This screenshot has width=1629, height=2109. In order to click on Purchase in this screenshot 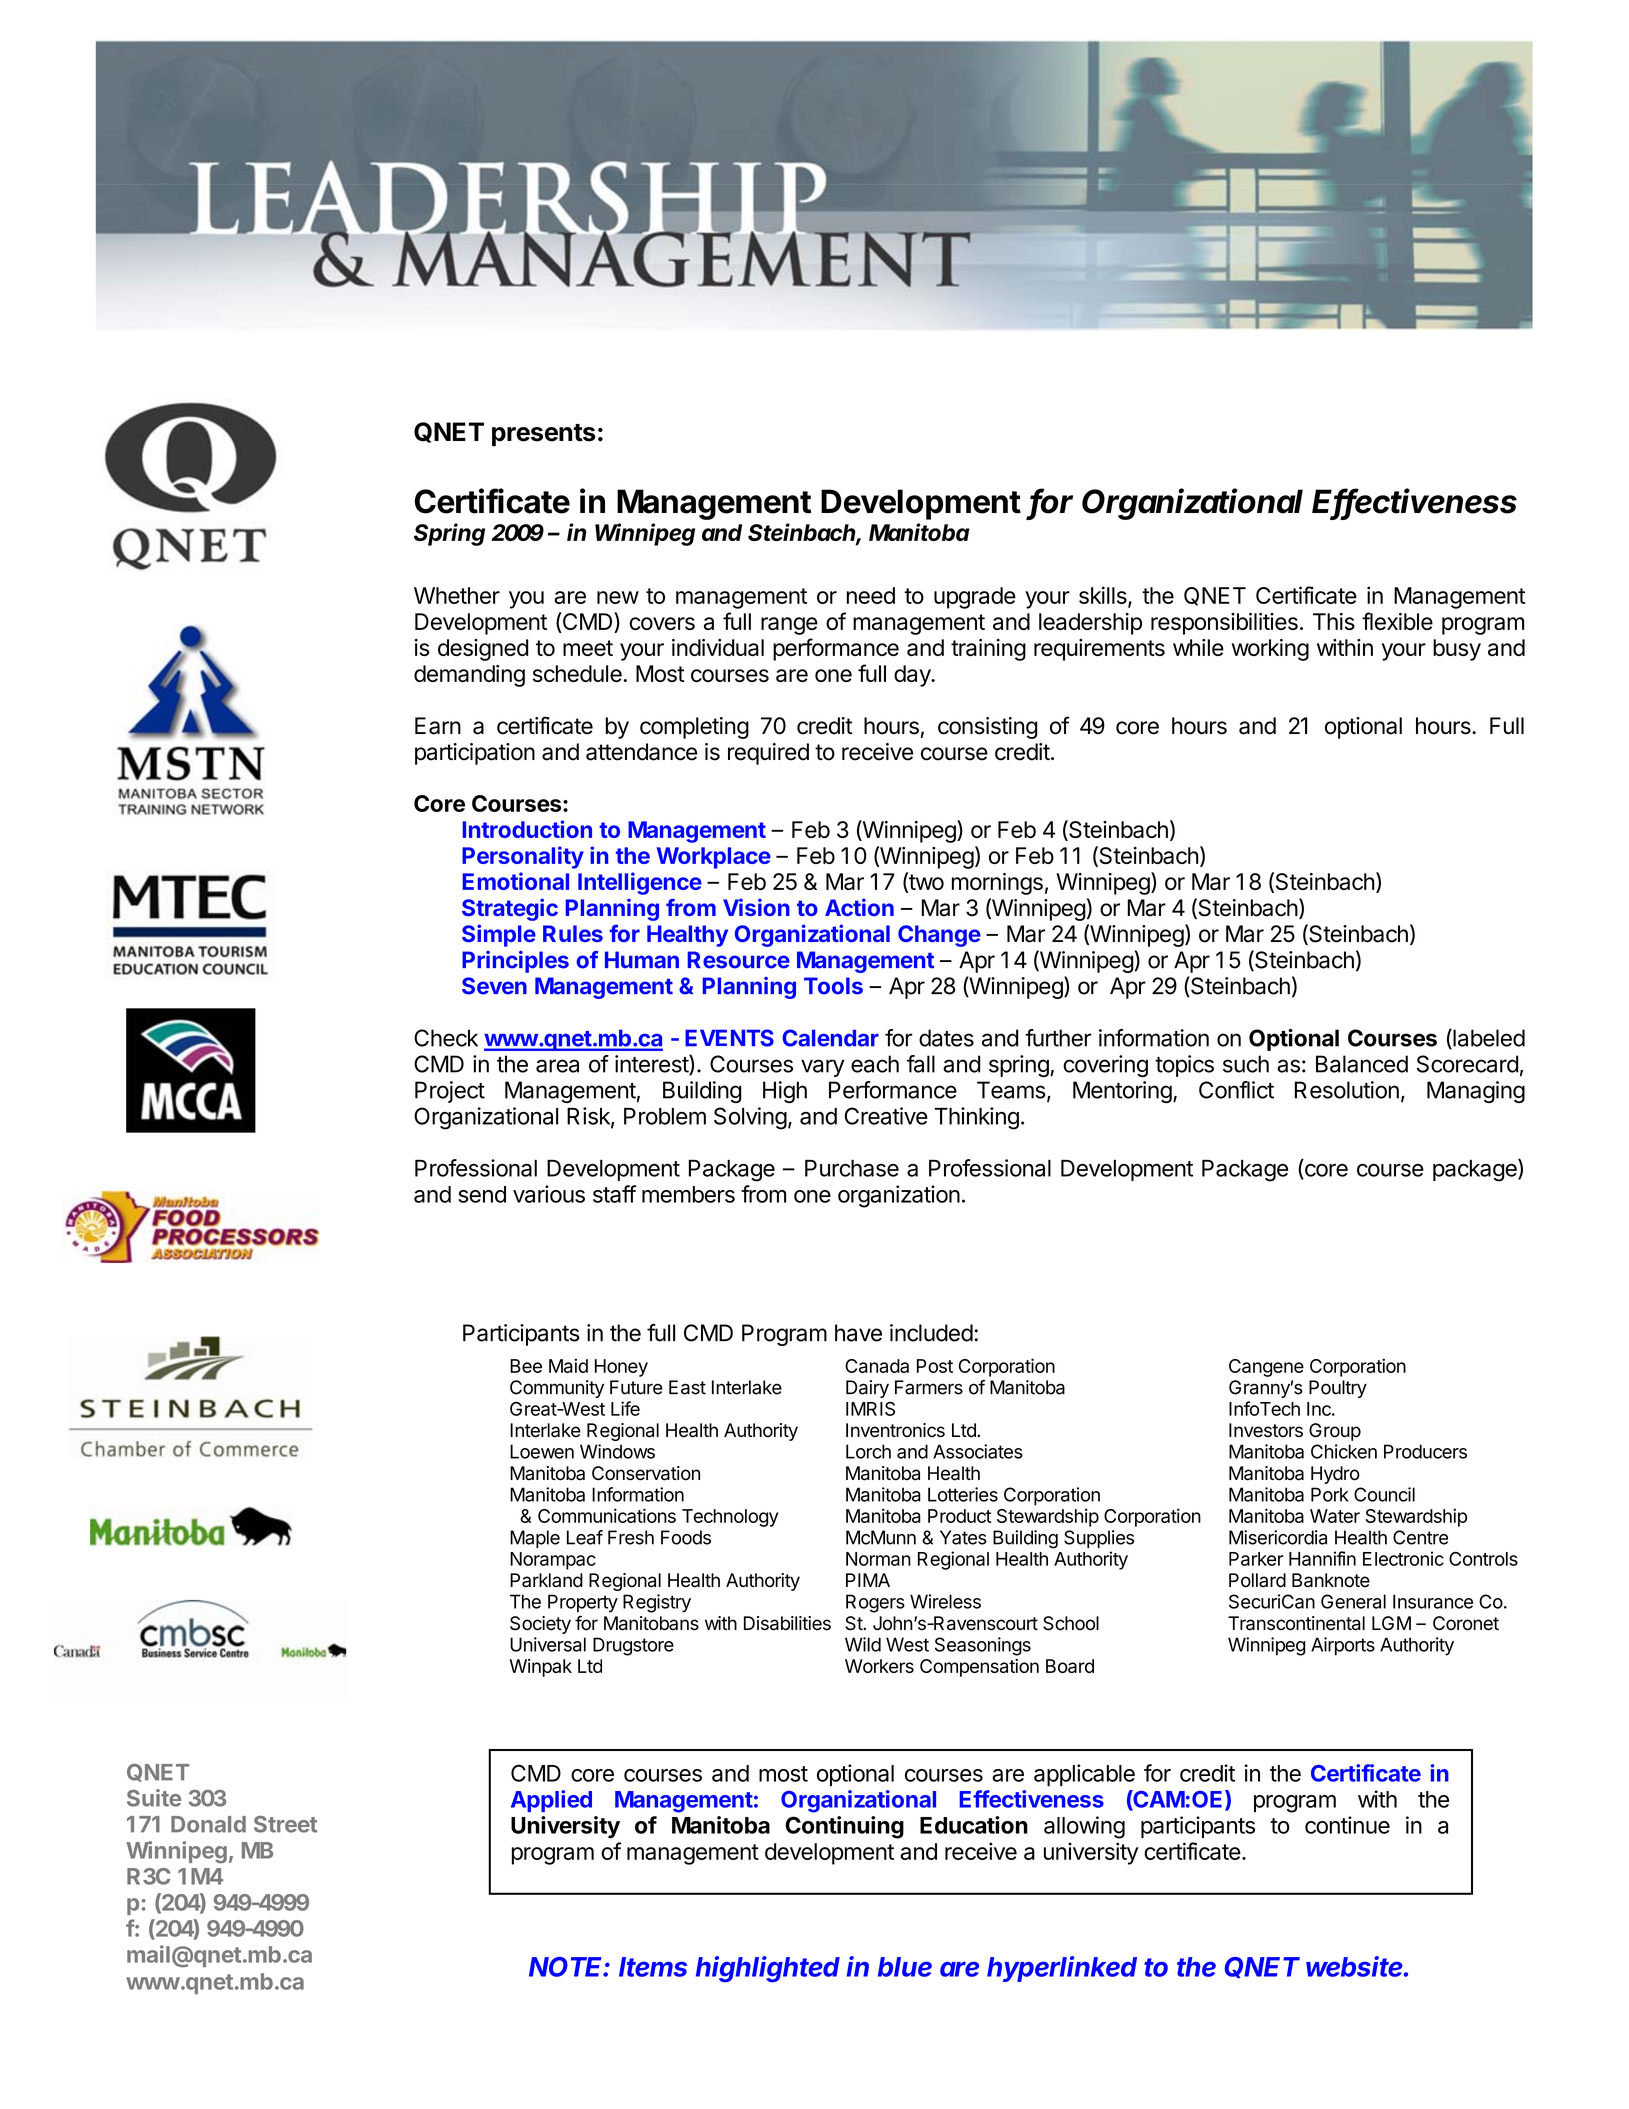, I will do `click(852, 1168)`.
